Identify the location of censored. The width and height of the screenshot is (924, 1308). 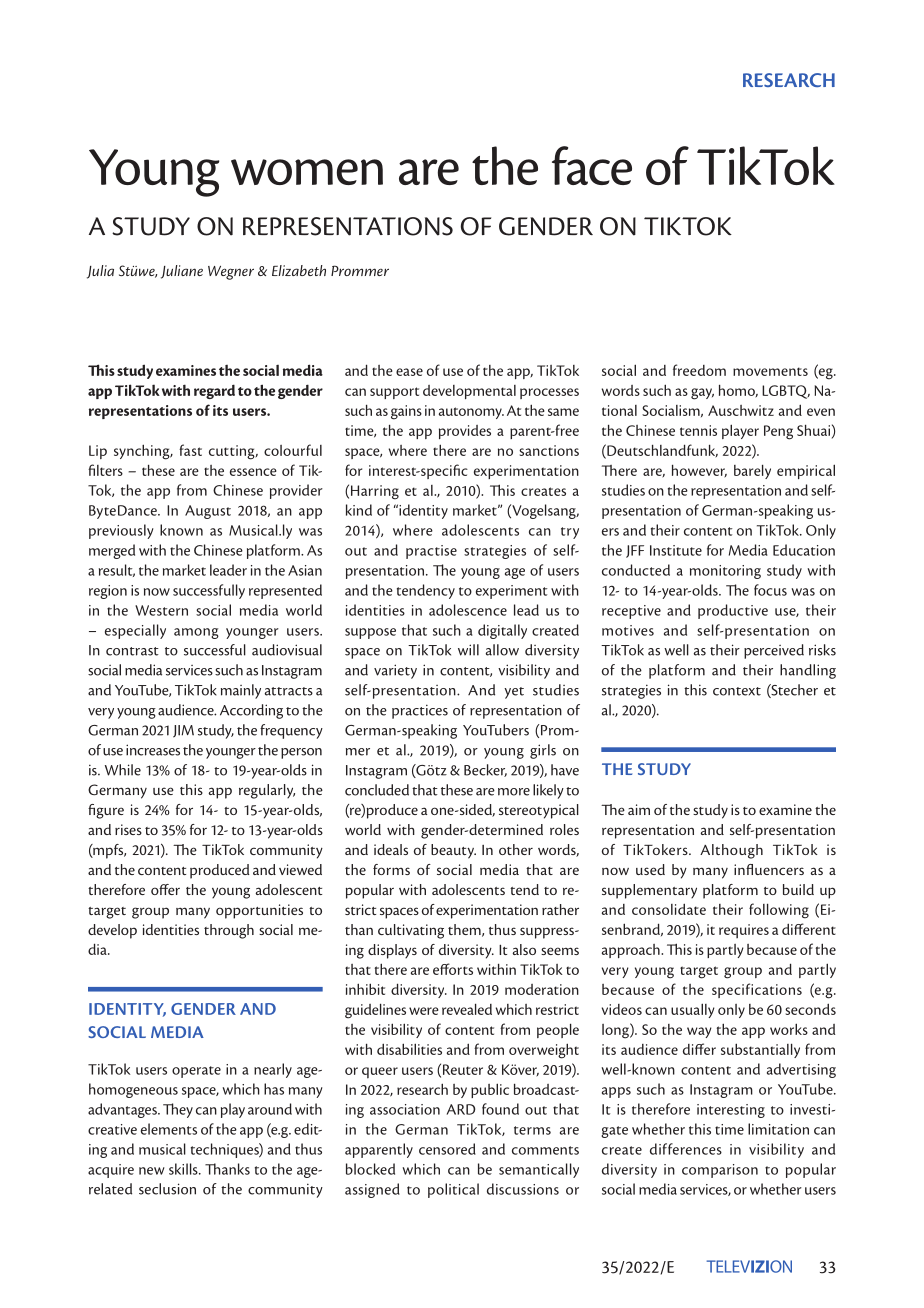
(447, 1149).
